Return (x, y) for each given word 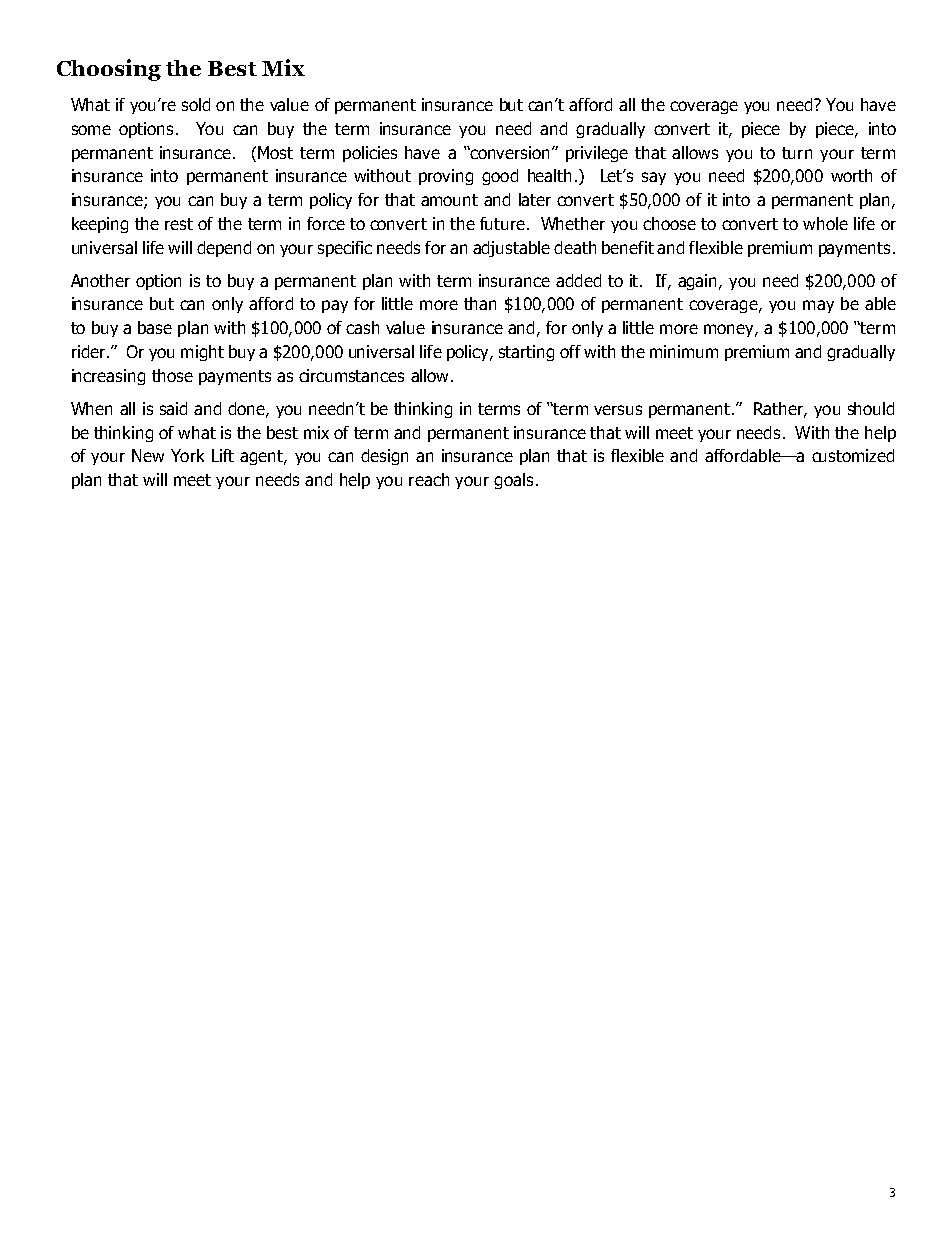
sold (196, 104)
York (187, 455)
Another (100, 280)
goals (513, 481)
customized (853, 455)
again (699, 282)
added (578, 280)
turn (797, 153)
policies (370, 154)
